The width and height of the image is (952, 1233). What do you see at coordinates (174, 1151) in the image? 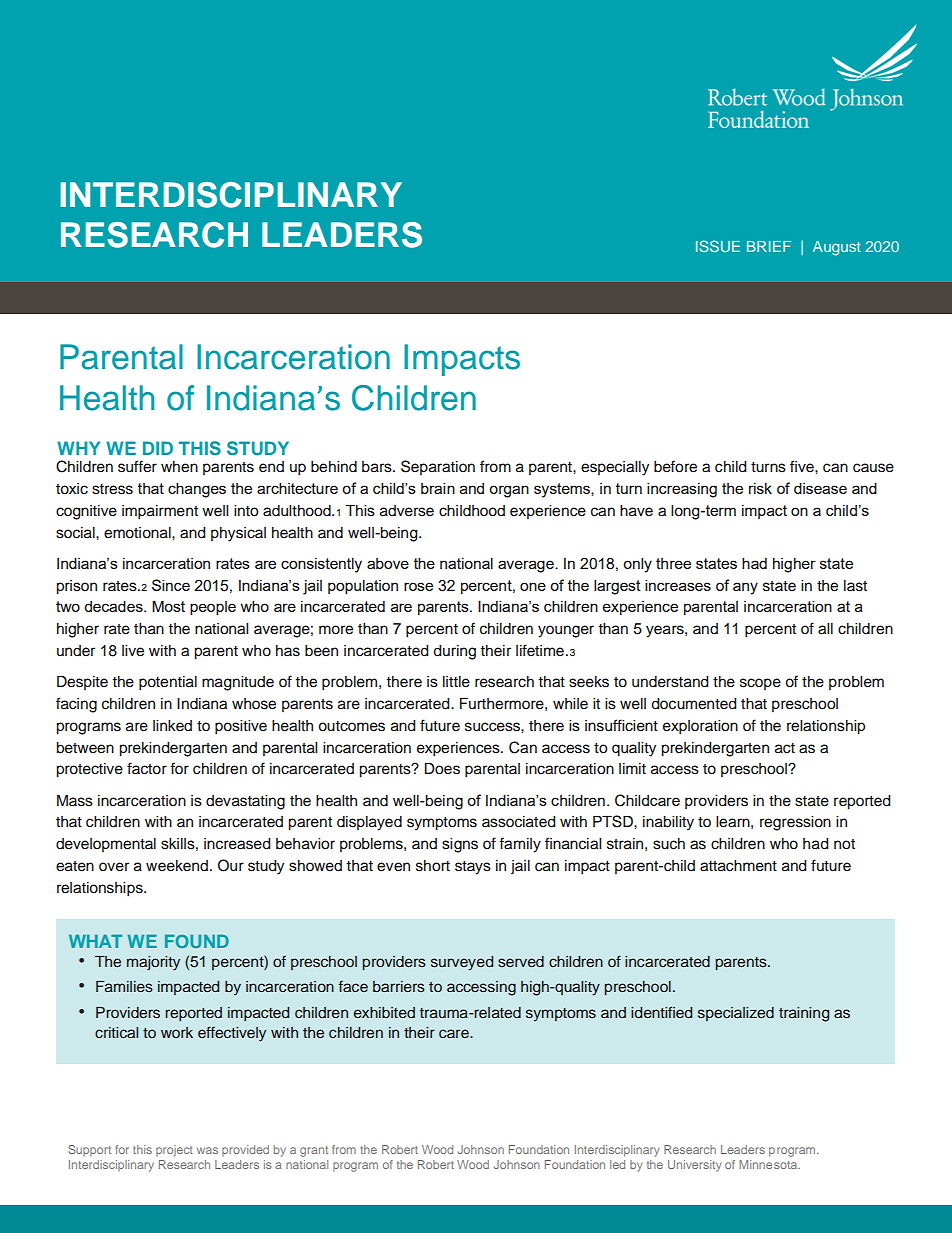
I see `project` at bounding box center [174, 1151].
